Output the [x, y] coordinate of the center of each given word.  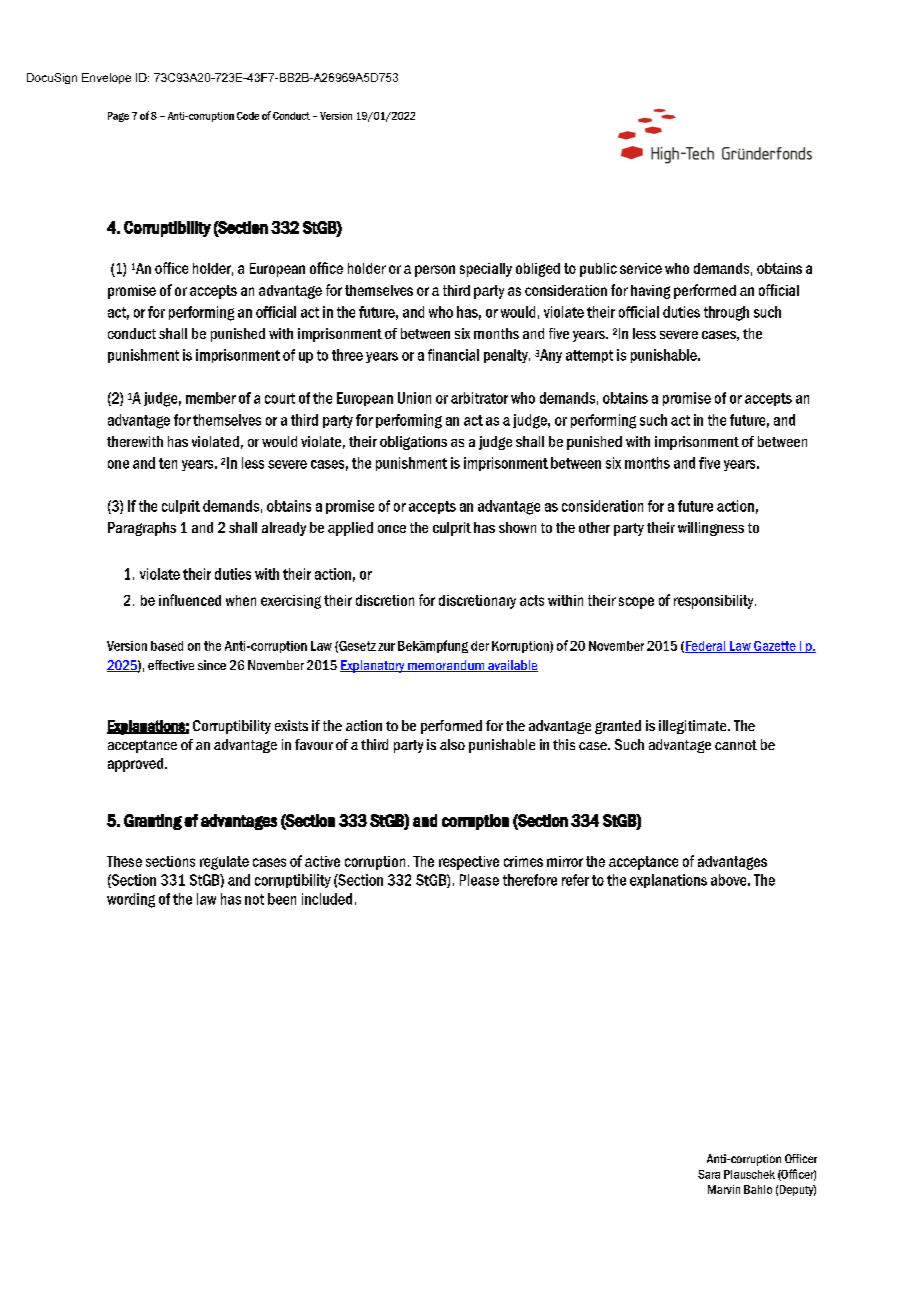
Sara [709, 1174]
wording [131, 900]
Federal [706, 647]
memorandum [446, 666]
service [641, 268]
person [435, 271]
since [212, 665]
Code [248, 116]
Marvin [724, 1189]
